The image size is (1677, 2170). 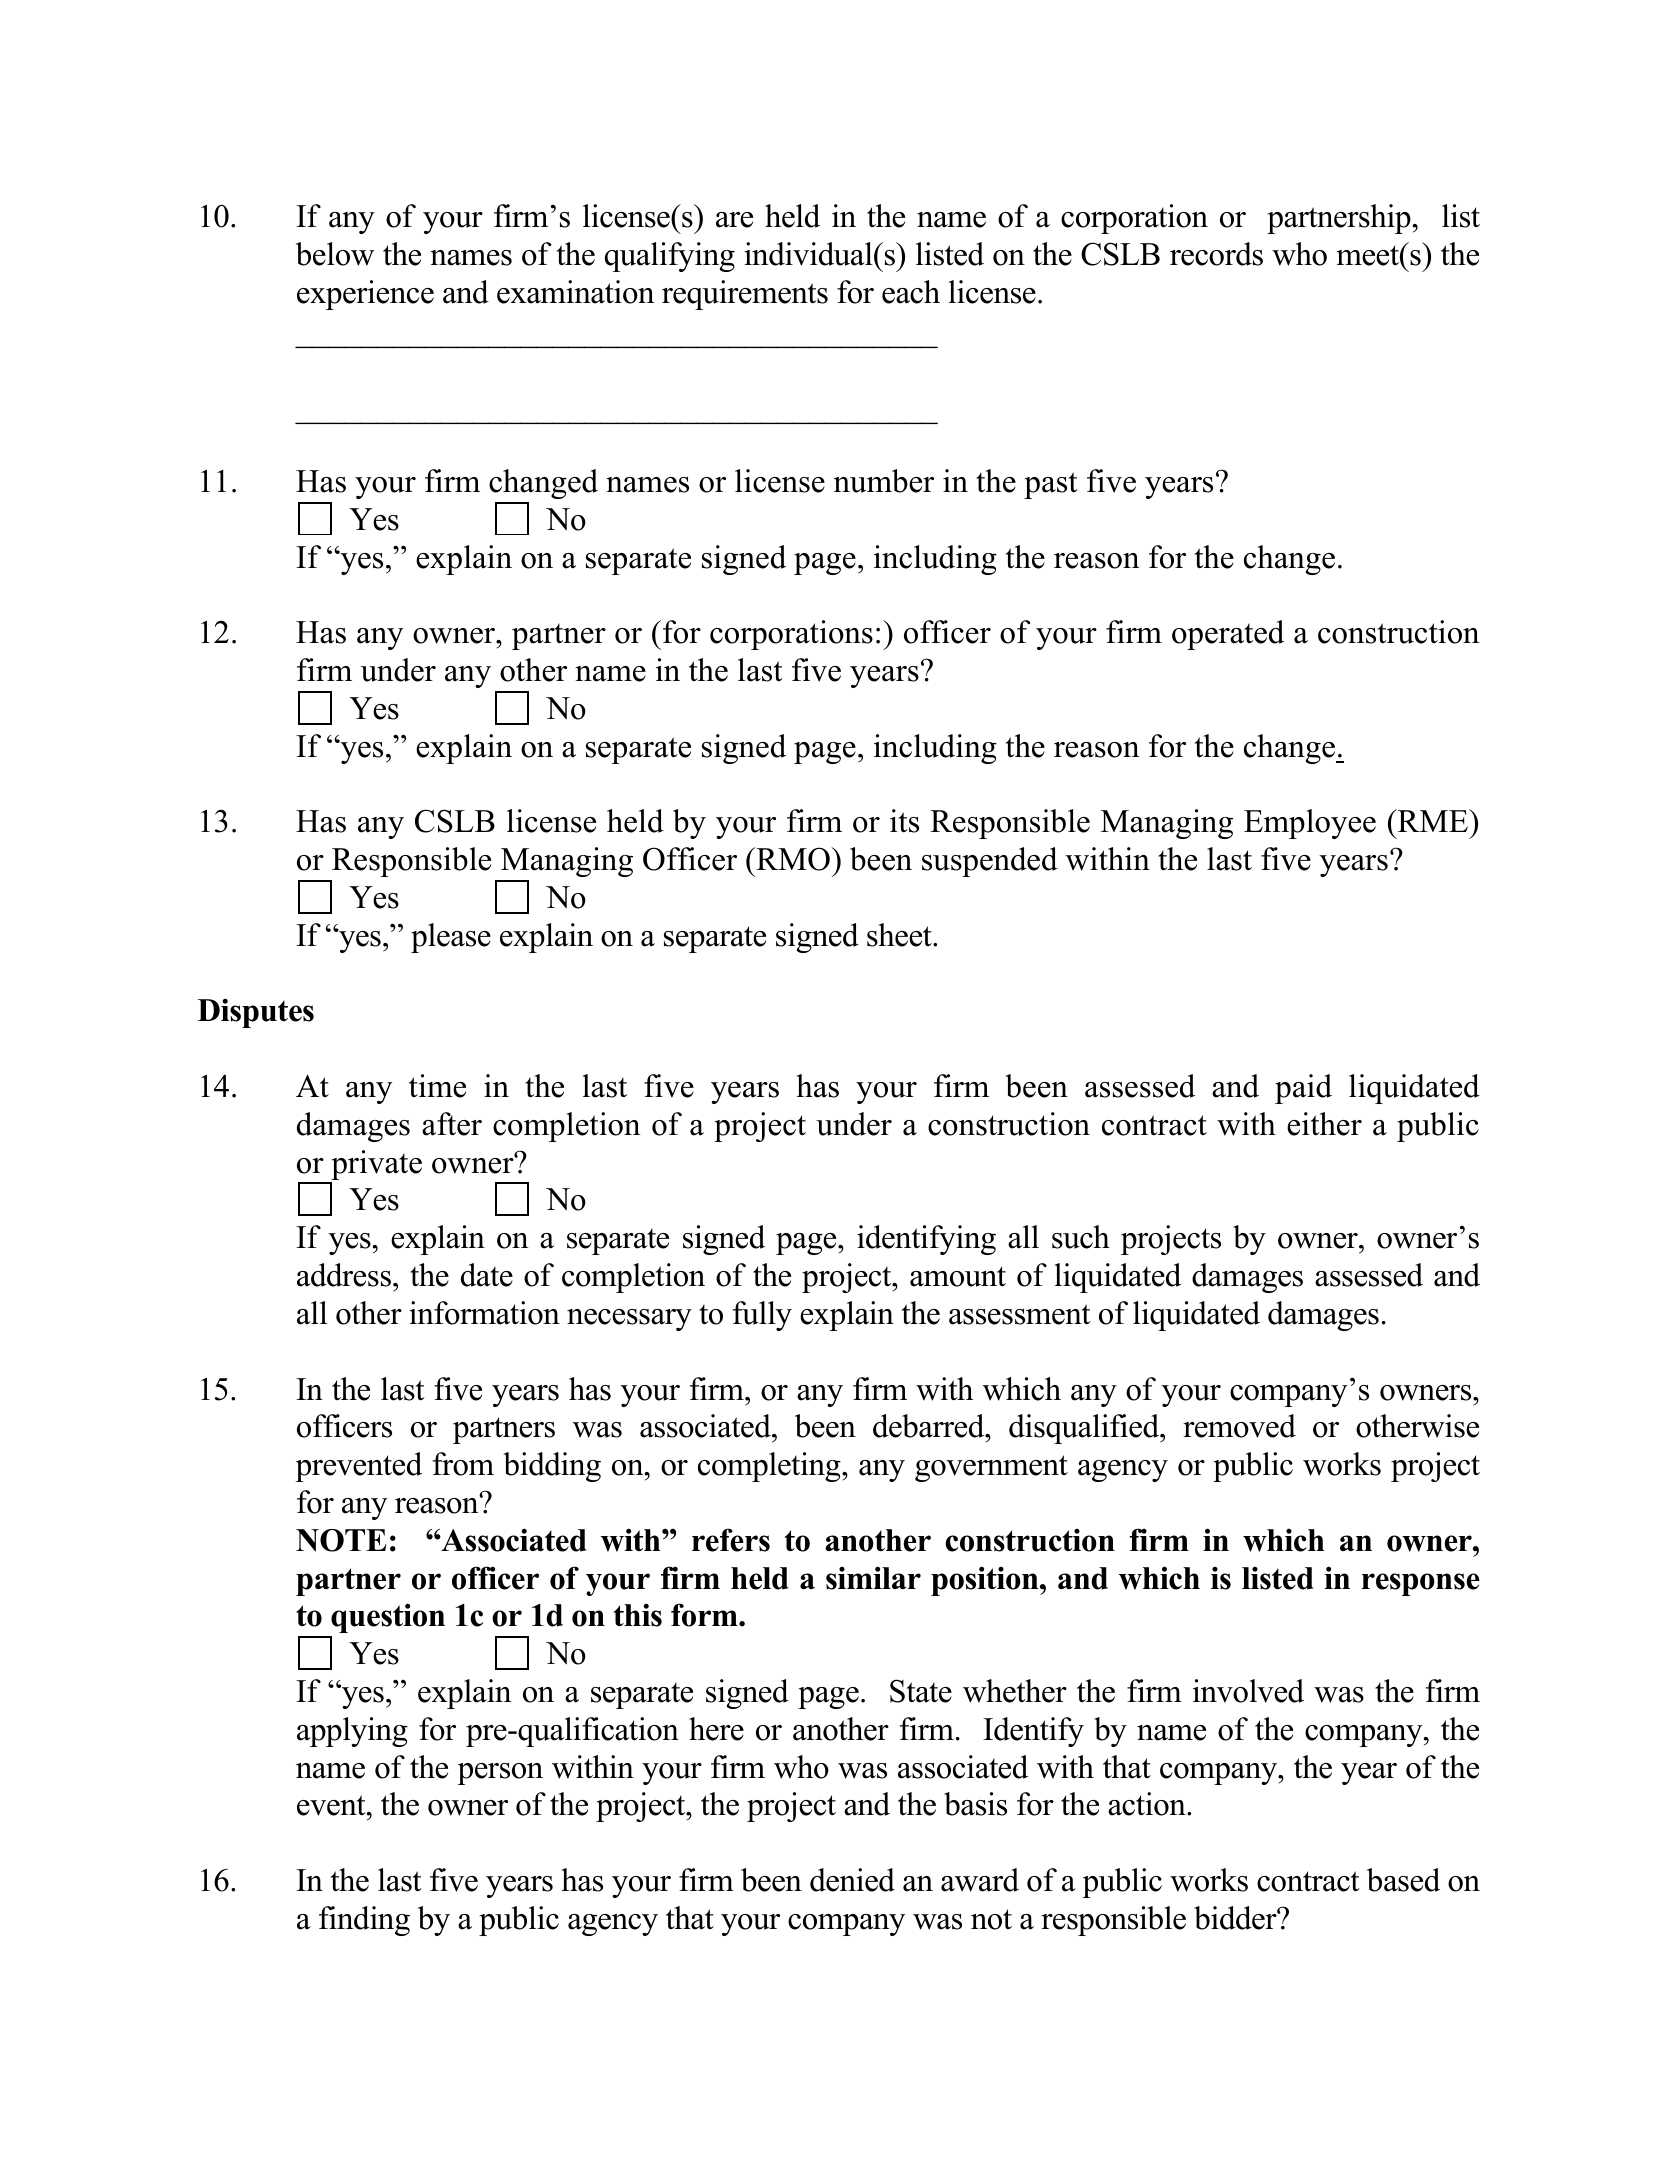 I want to click on each, so click(x=911, y=292).
